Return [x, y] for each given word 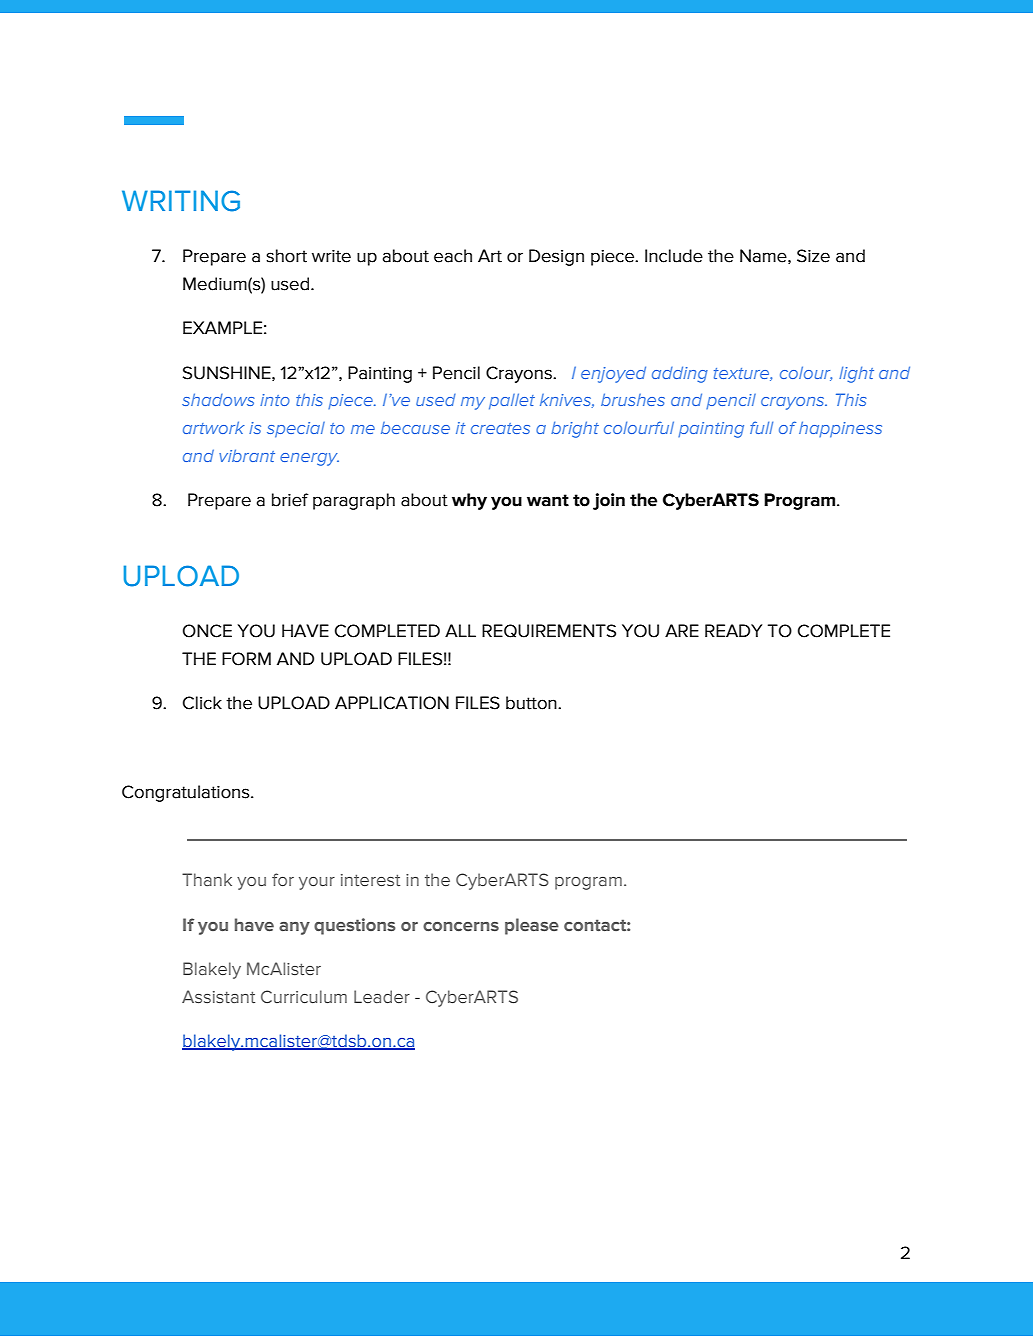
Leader [382, 996]
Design [556, 257]
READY [733, 630]
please [532, 926]
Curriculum [304, 996]
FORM [246, 659]
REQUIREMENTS [549, 631]
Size [813, 256]
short [286, 256]
